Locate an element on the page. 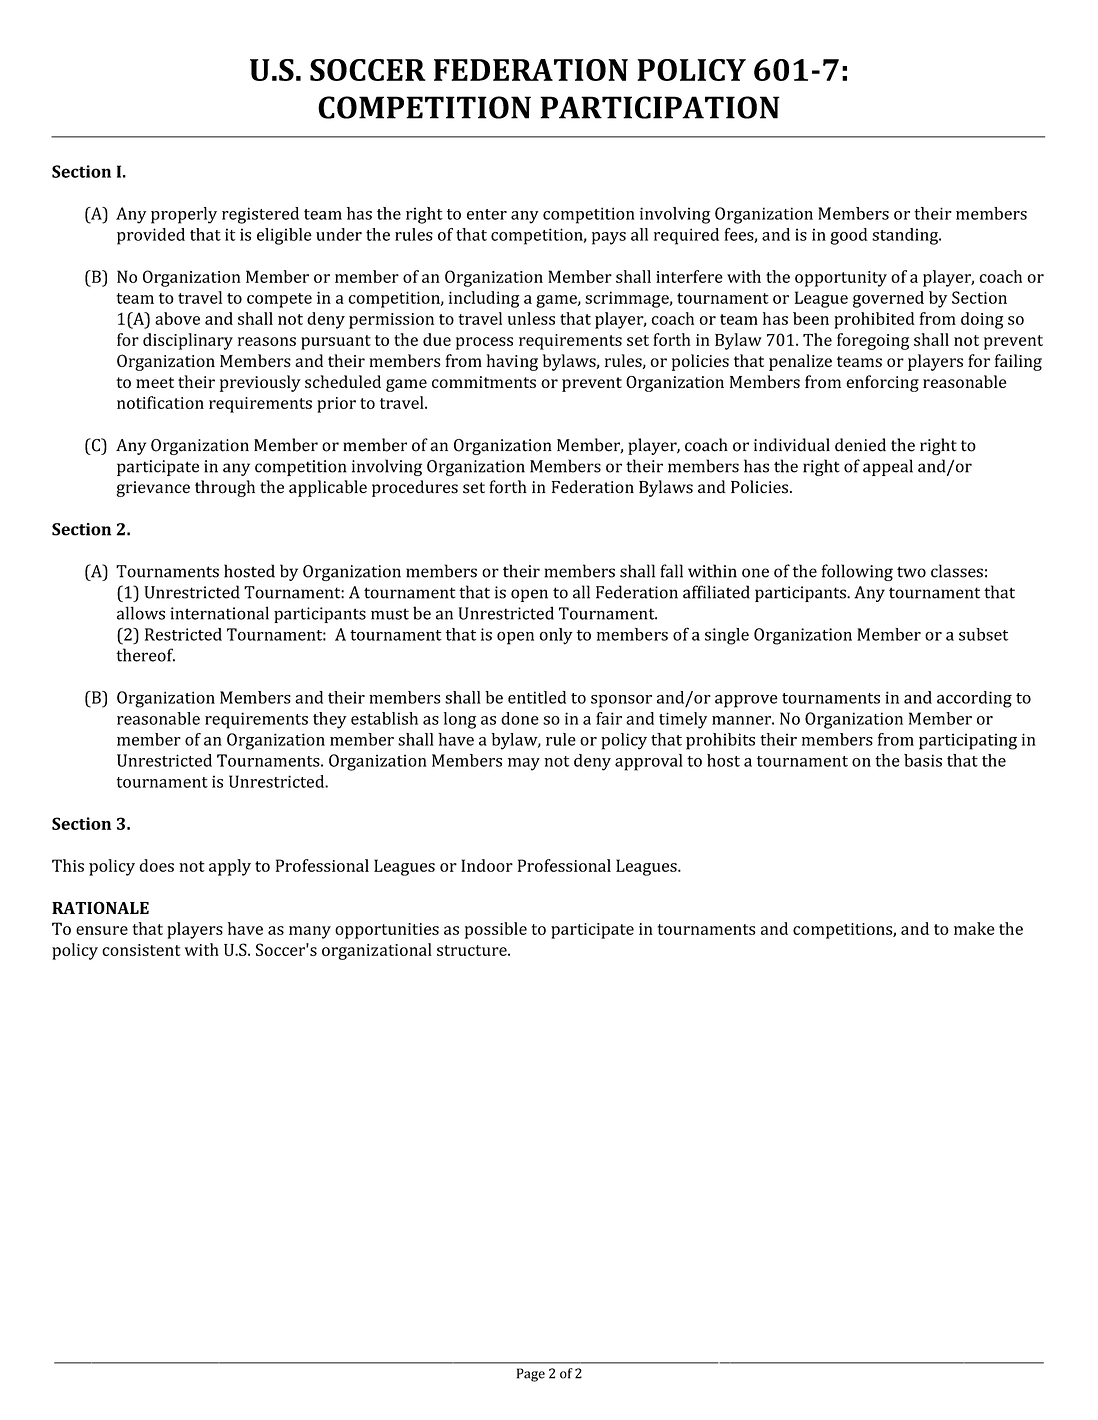 The image size is (1098, 1420). two is located at coordinates (911, 572).
